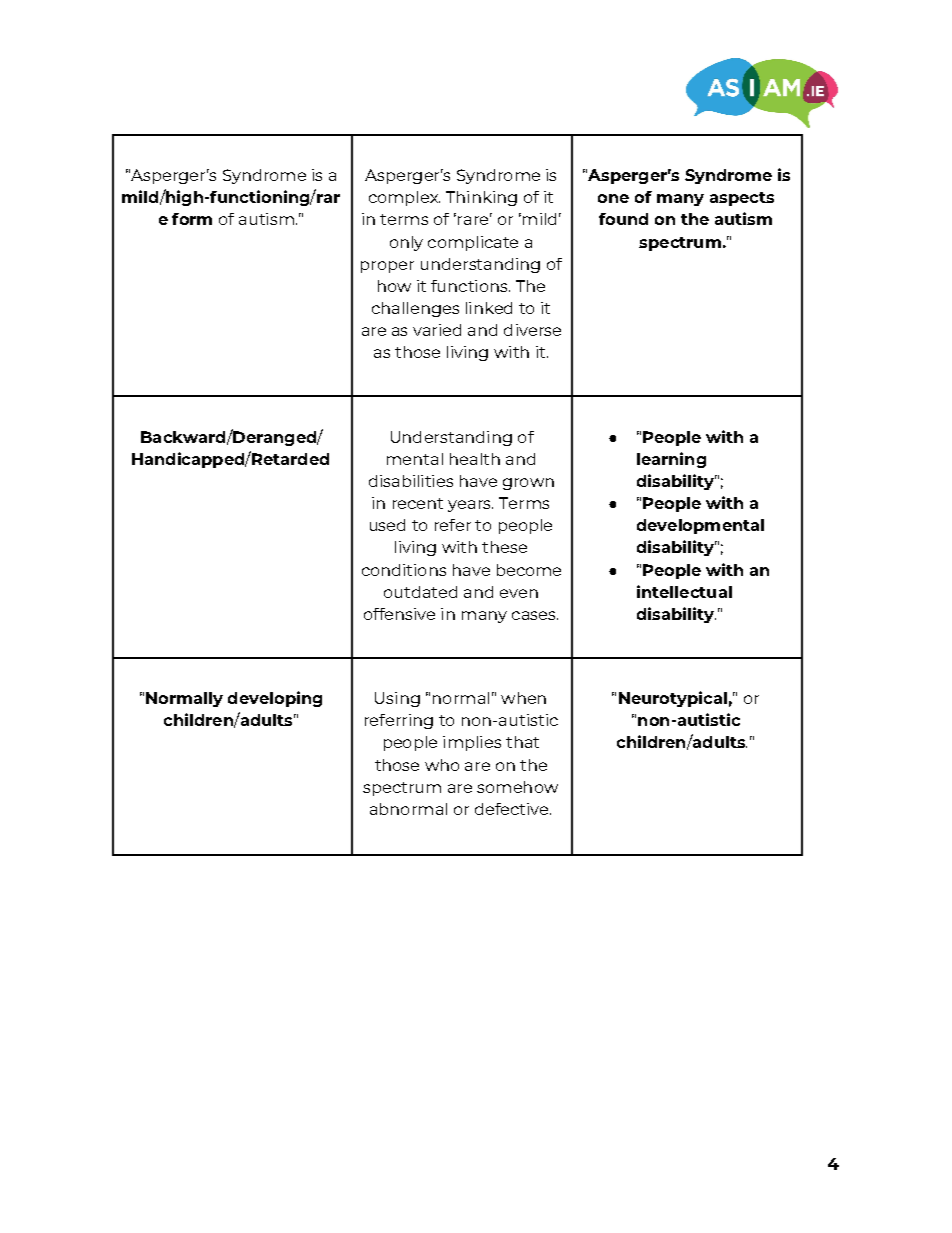  Describe the element at coordinates (684, 591) in the screenshot. I see `intellectual` at that location.
